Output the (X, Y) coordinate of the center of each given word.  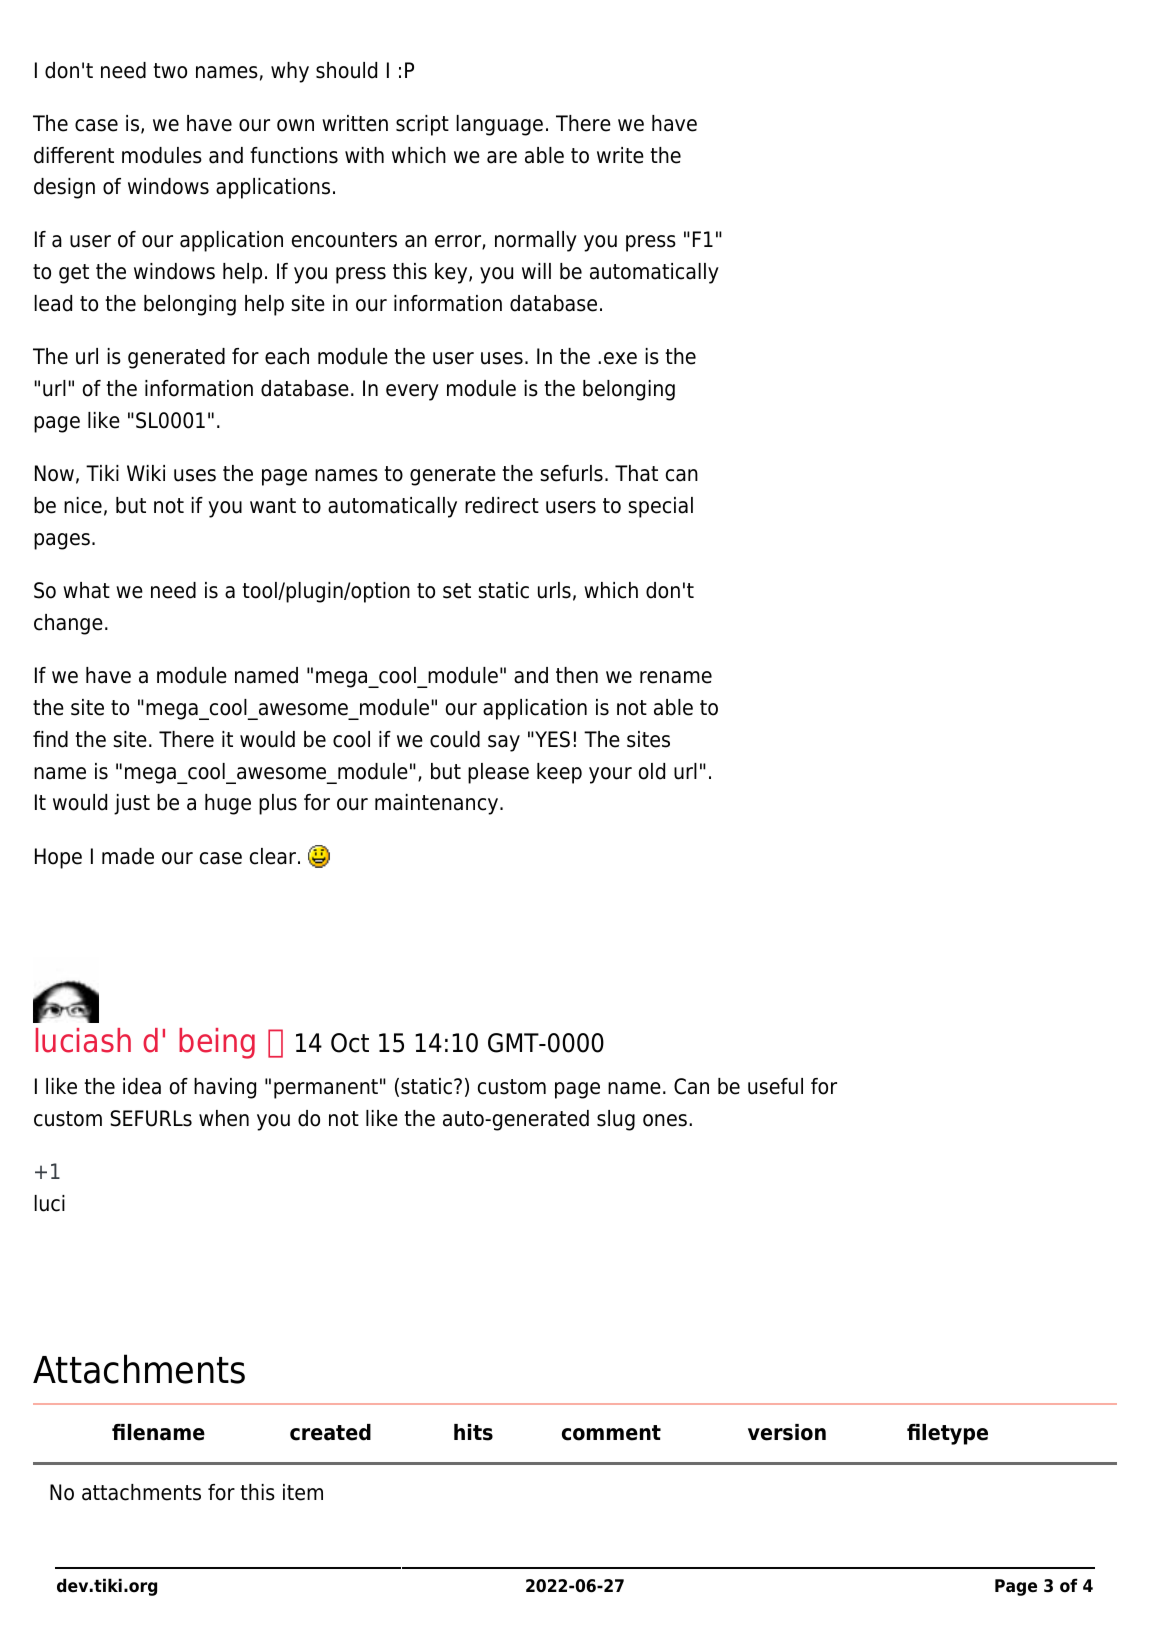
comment (611, 1433)
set (457, 591)
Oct (350, 1043)
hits (473, 1432)
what (86, 590)
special (660, 507)
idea (142, 1086)
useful (775, 1086)
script (422, 125)
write (620, 155)
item (303, 1492)
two (170, 71)
